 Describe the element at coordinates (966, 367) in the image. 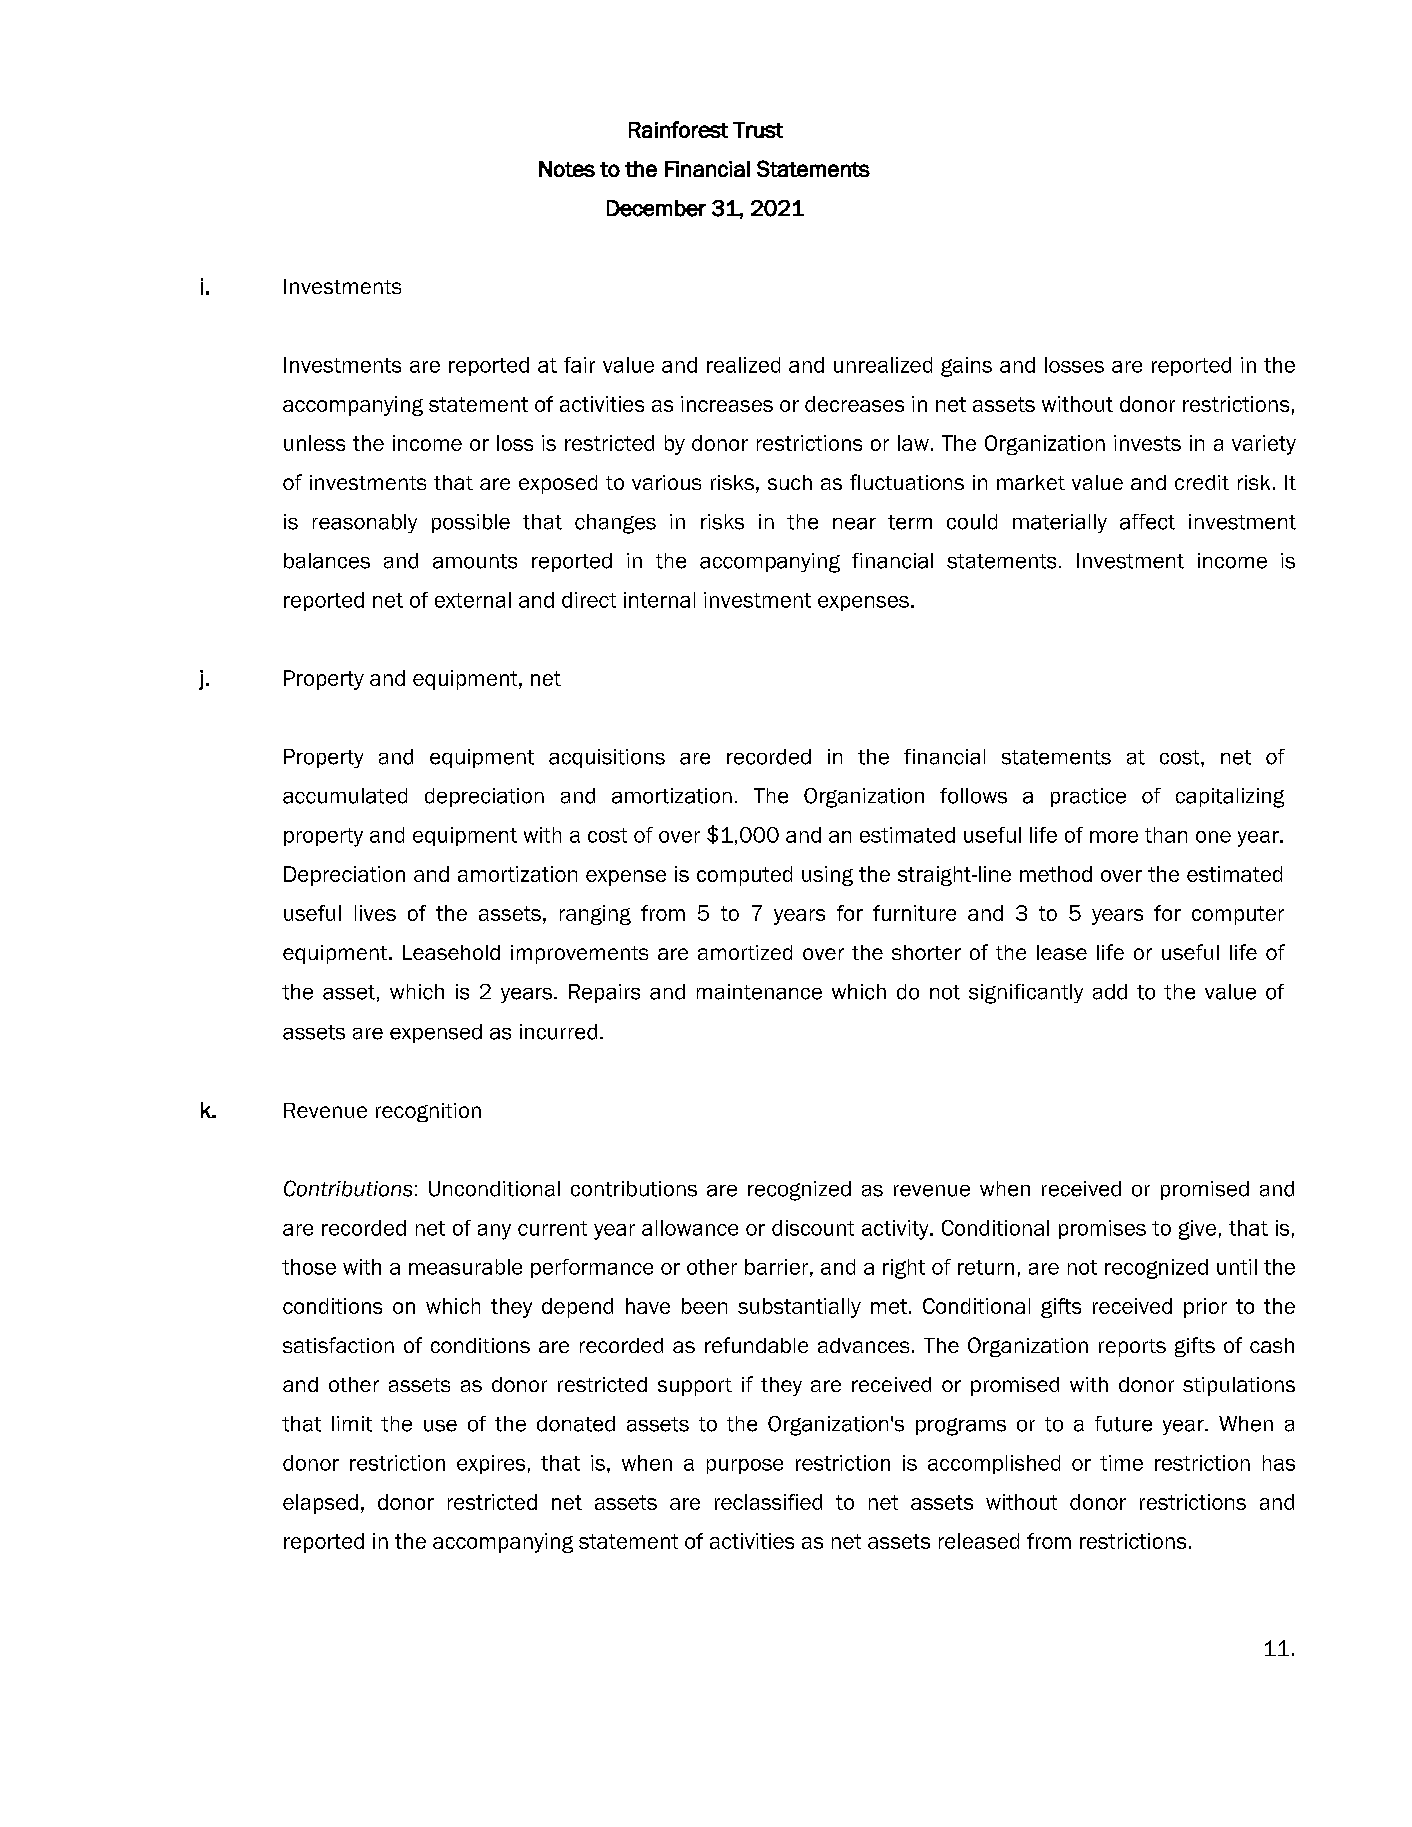

I see `gains` at that location.
